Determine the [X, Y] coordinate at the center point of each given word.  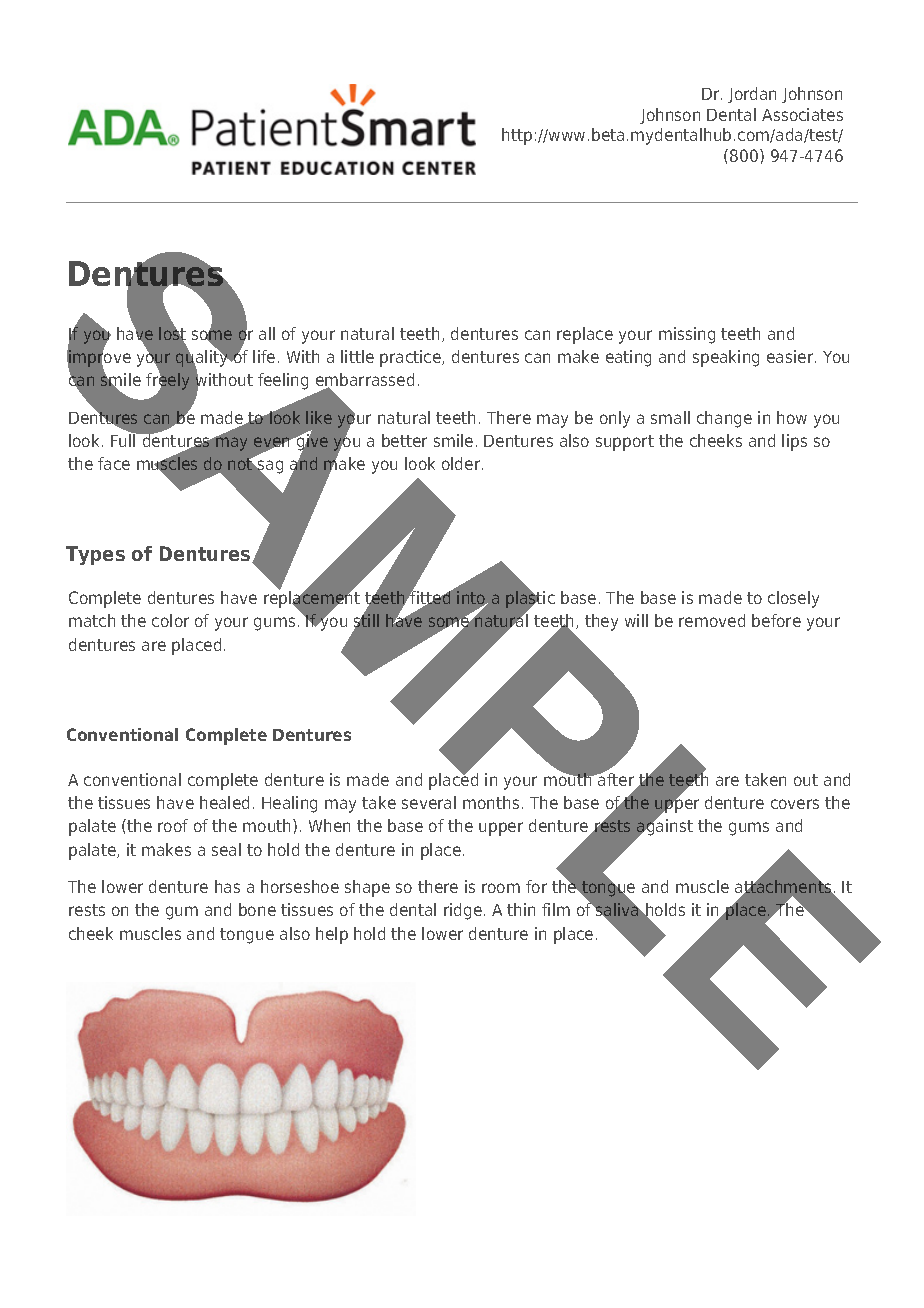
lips [794, 442]
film [556, 909]
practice [411, 358]
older [462, 463]
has [227, 886]
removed [712, 620]
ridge [463, 911]
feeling [283, 381]
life [264, 356]
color [170, 620]
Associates [802, 114]
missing [687, 335]
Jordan [752, 95]
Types [95, 555]
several [429, 802]
